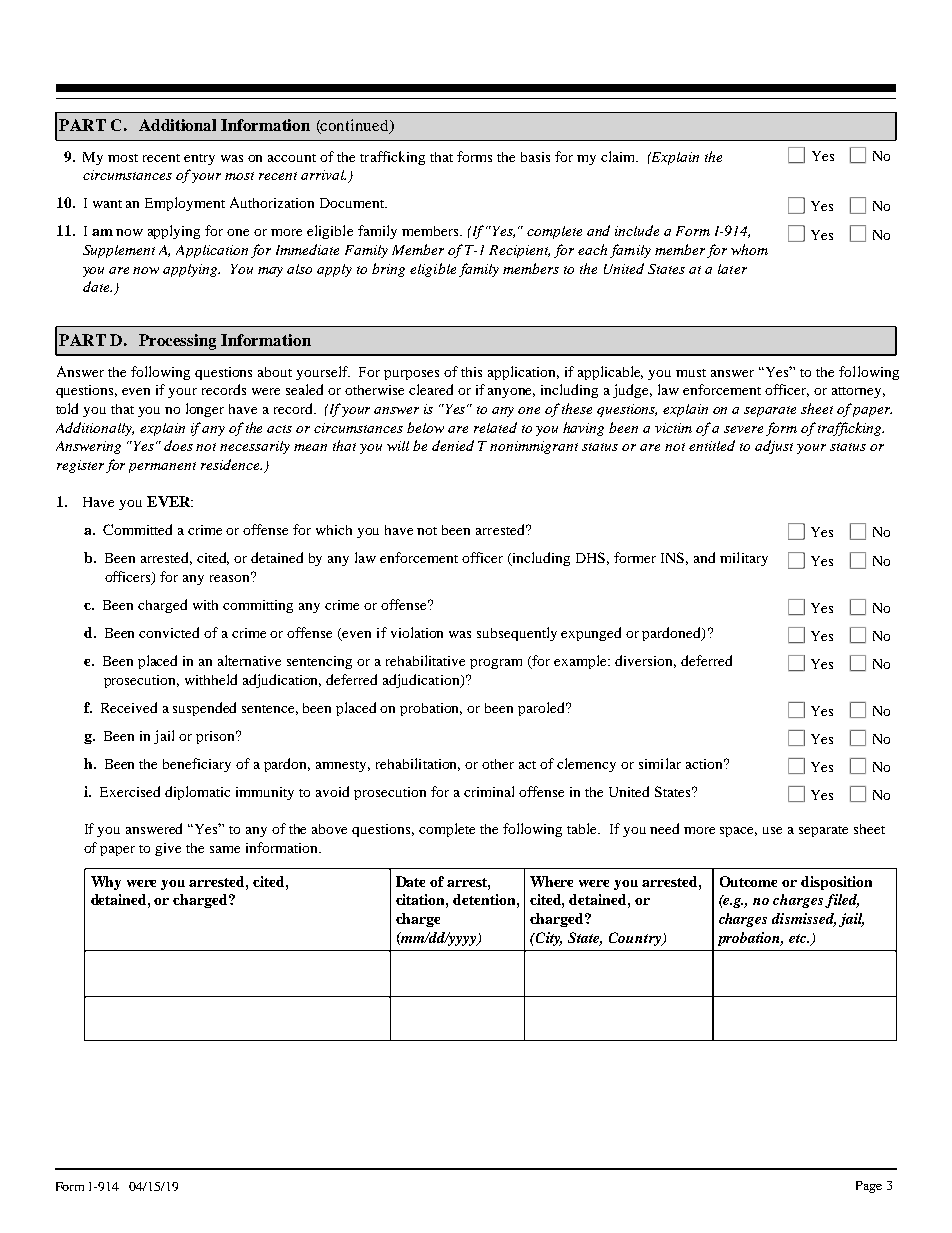  Describe the element at coordinates (744, 559) in the document. I see `military` at that location.
